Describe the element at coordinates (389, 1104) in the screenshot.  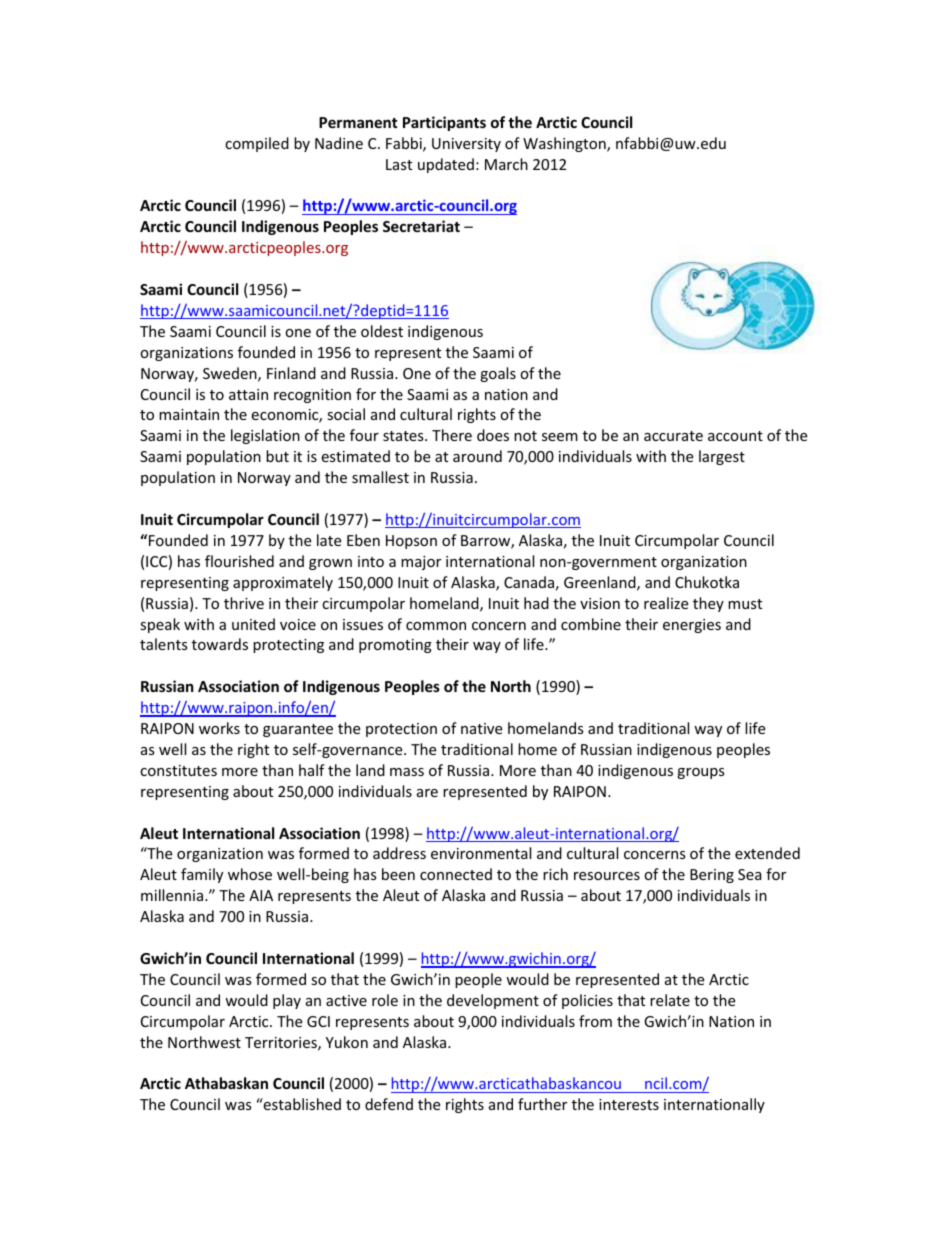
I see `defend` at that location.
